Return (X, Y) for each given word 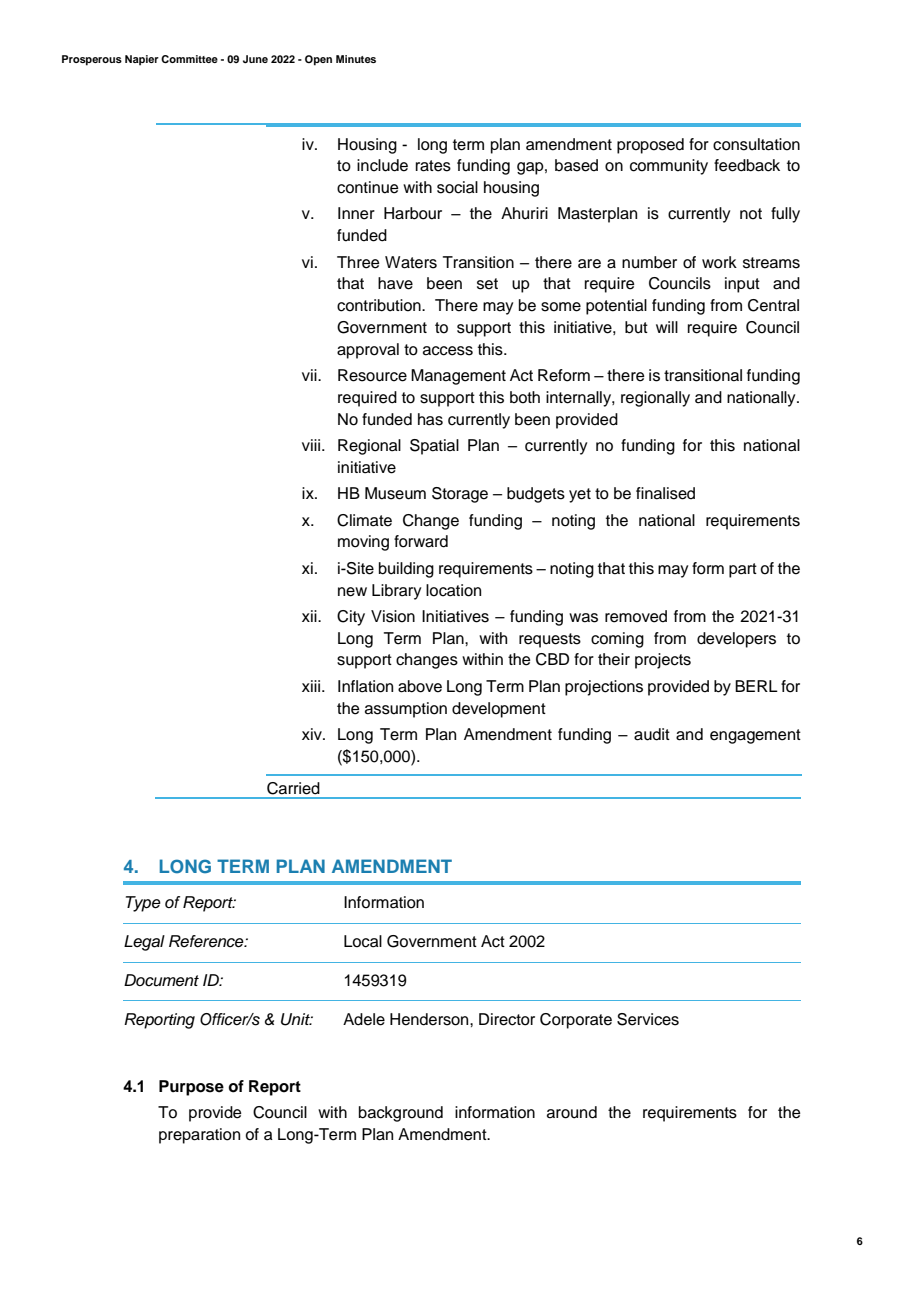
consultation (756, 144)
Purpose (191, 1088)
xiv (313, 734)
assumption (406, 710)
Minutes (356, 59)
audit (652, 734)
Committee (189, 59)
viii (311, 445)
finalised (665, 493)
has (430, 419)
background (401, 1114)
